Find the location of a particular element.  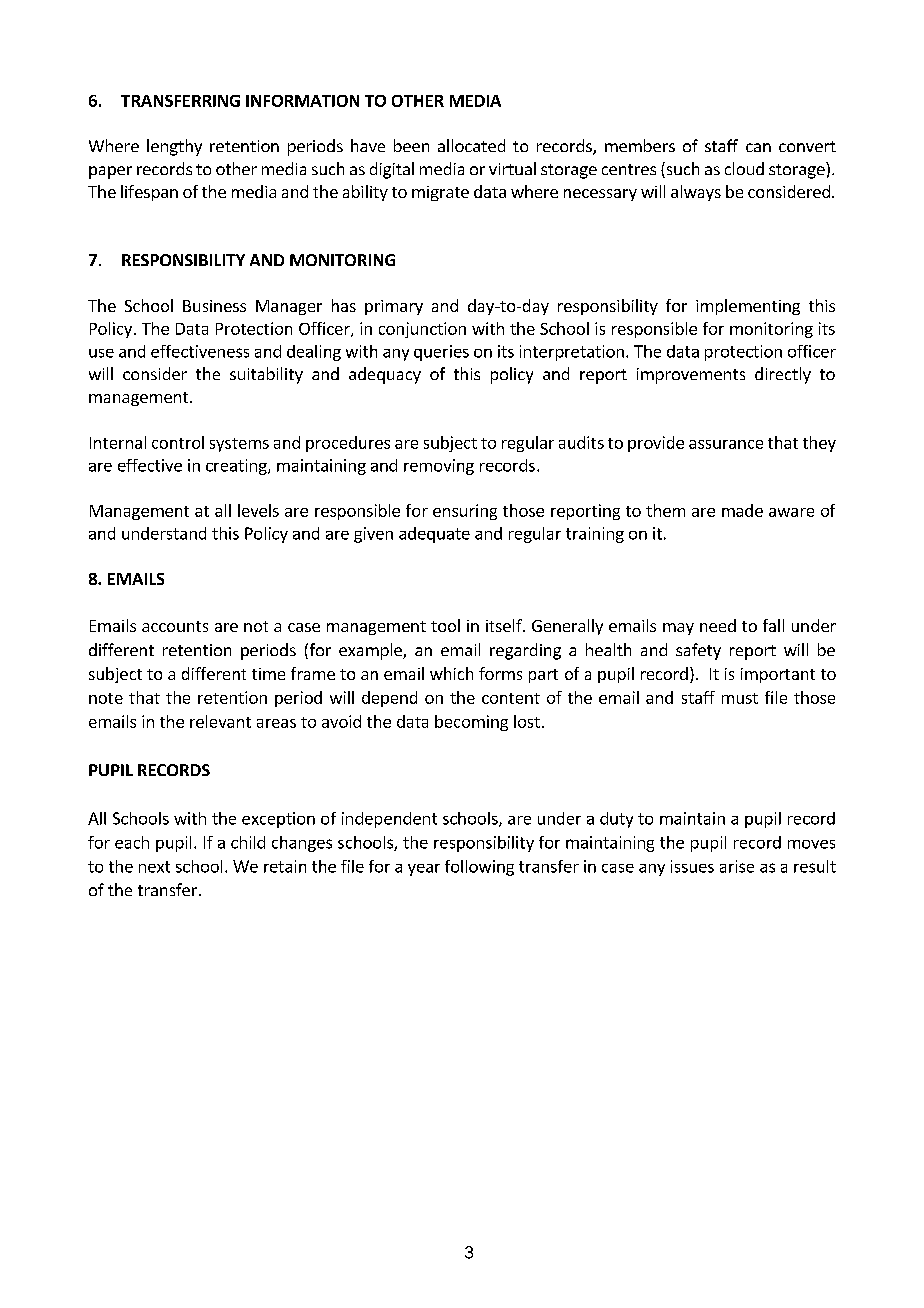

removing is located at coordinates (439, 467).
